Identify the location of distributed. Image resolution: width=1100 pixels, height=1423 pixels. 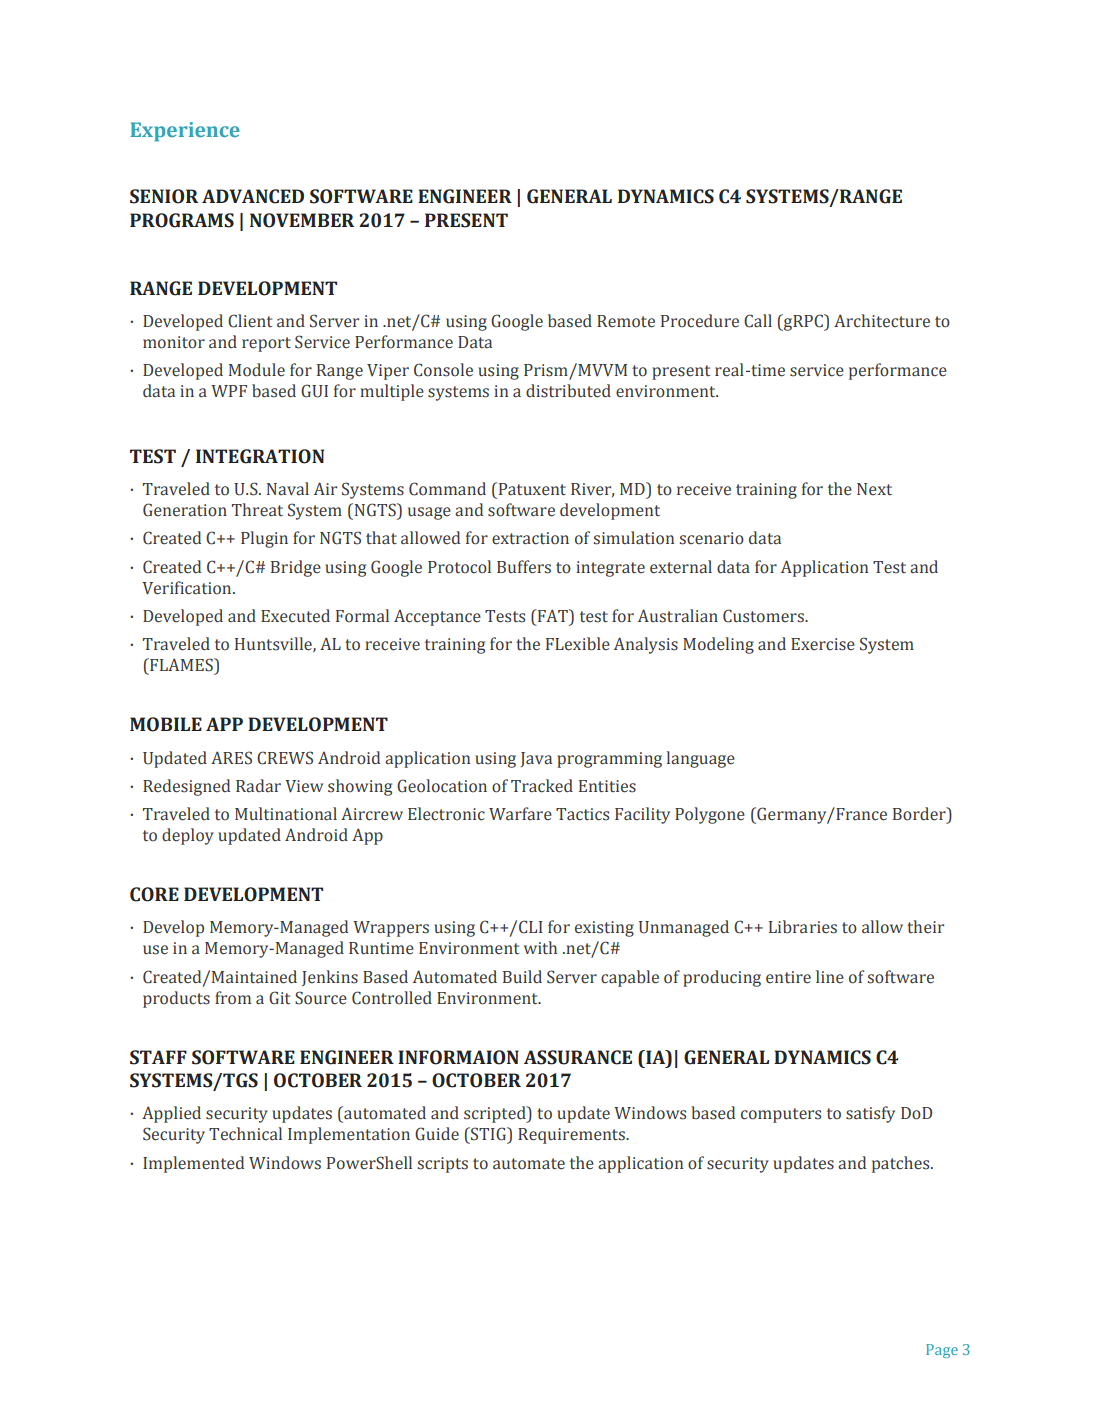
(568, 391).
